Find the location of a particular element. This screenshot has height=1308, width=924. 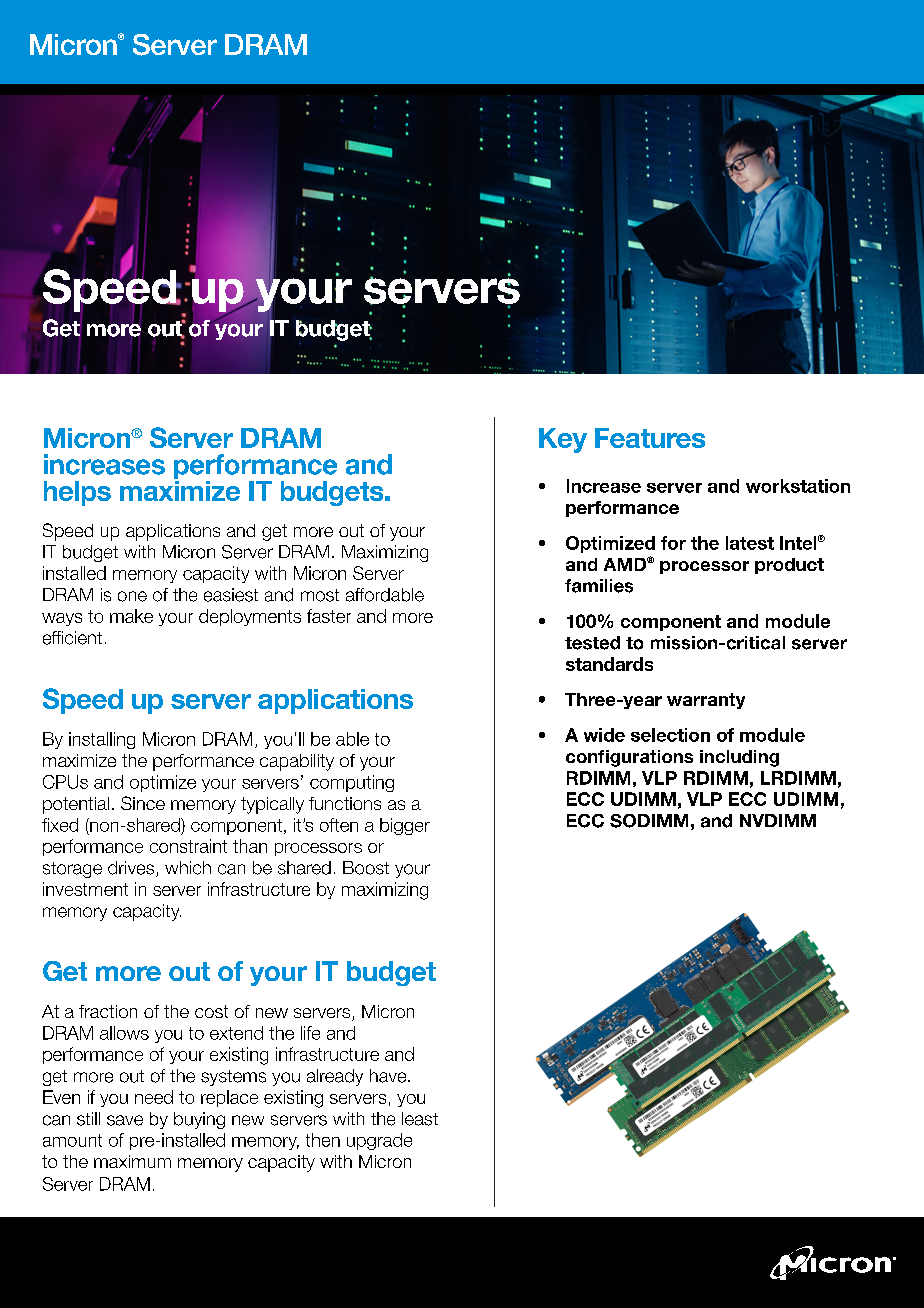

tested is located at coordinates (592, 643).
